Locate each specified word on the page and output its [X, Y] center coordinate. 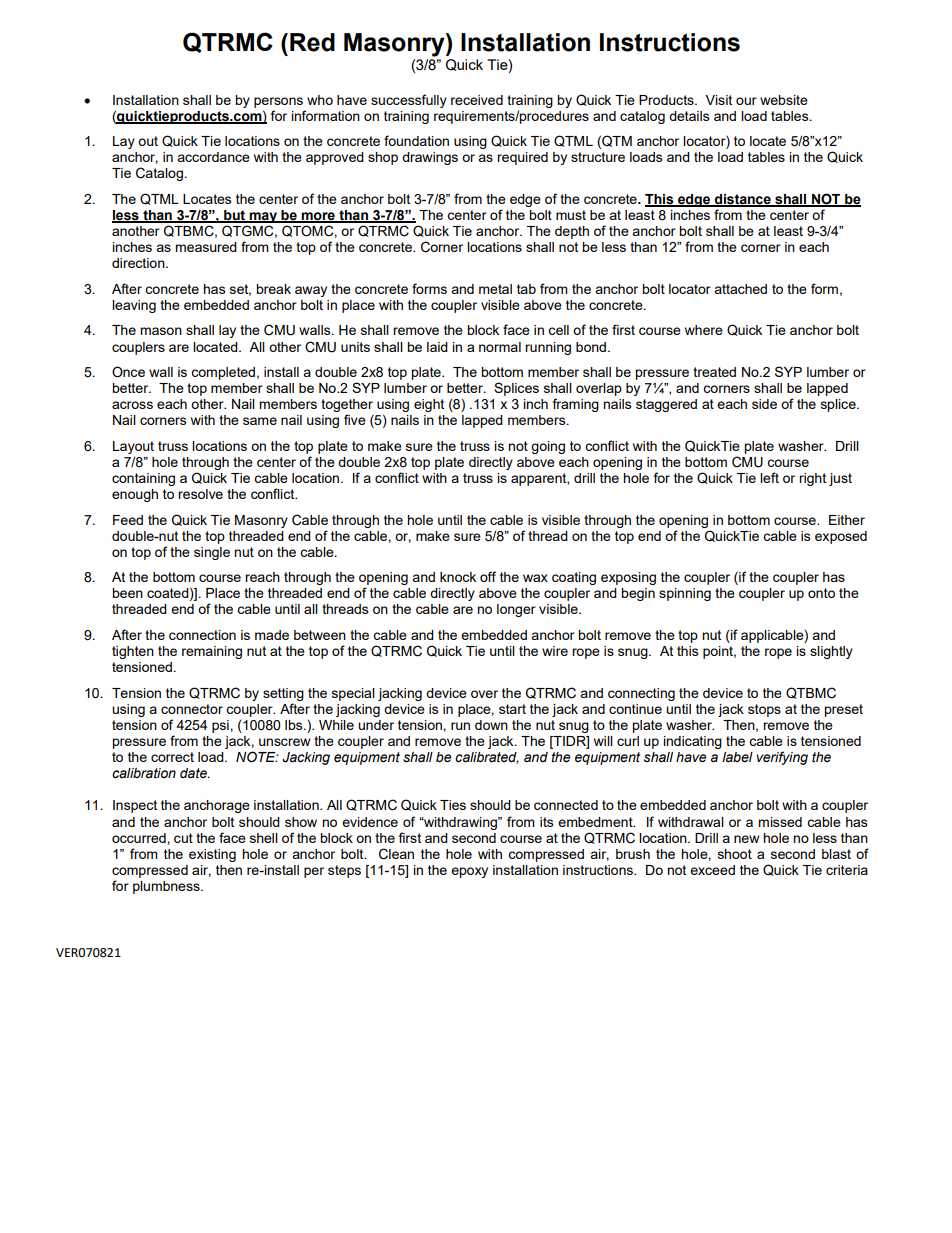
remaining [212, 652]
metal [495, 289]
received [477, 100]
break [273, 289]
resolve [200, 494]
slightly [831, 652]
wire [555, 651]
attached [740, 289]
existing [212, 855]
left [769, 477]
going [548, 447]
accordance [213, 157]
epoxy [469, 872]
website [784, 100]
